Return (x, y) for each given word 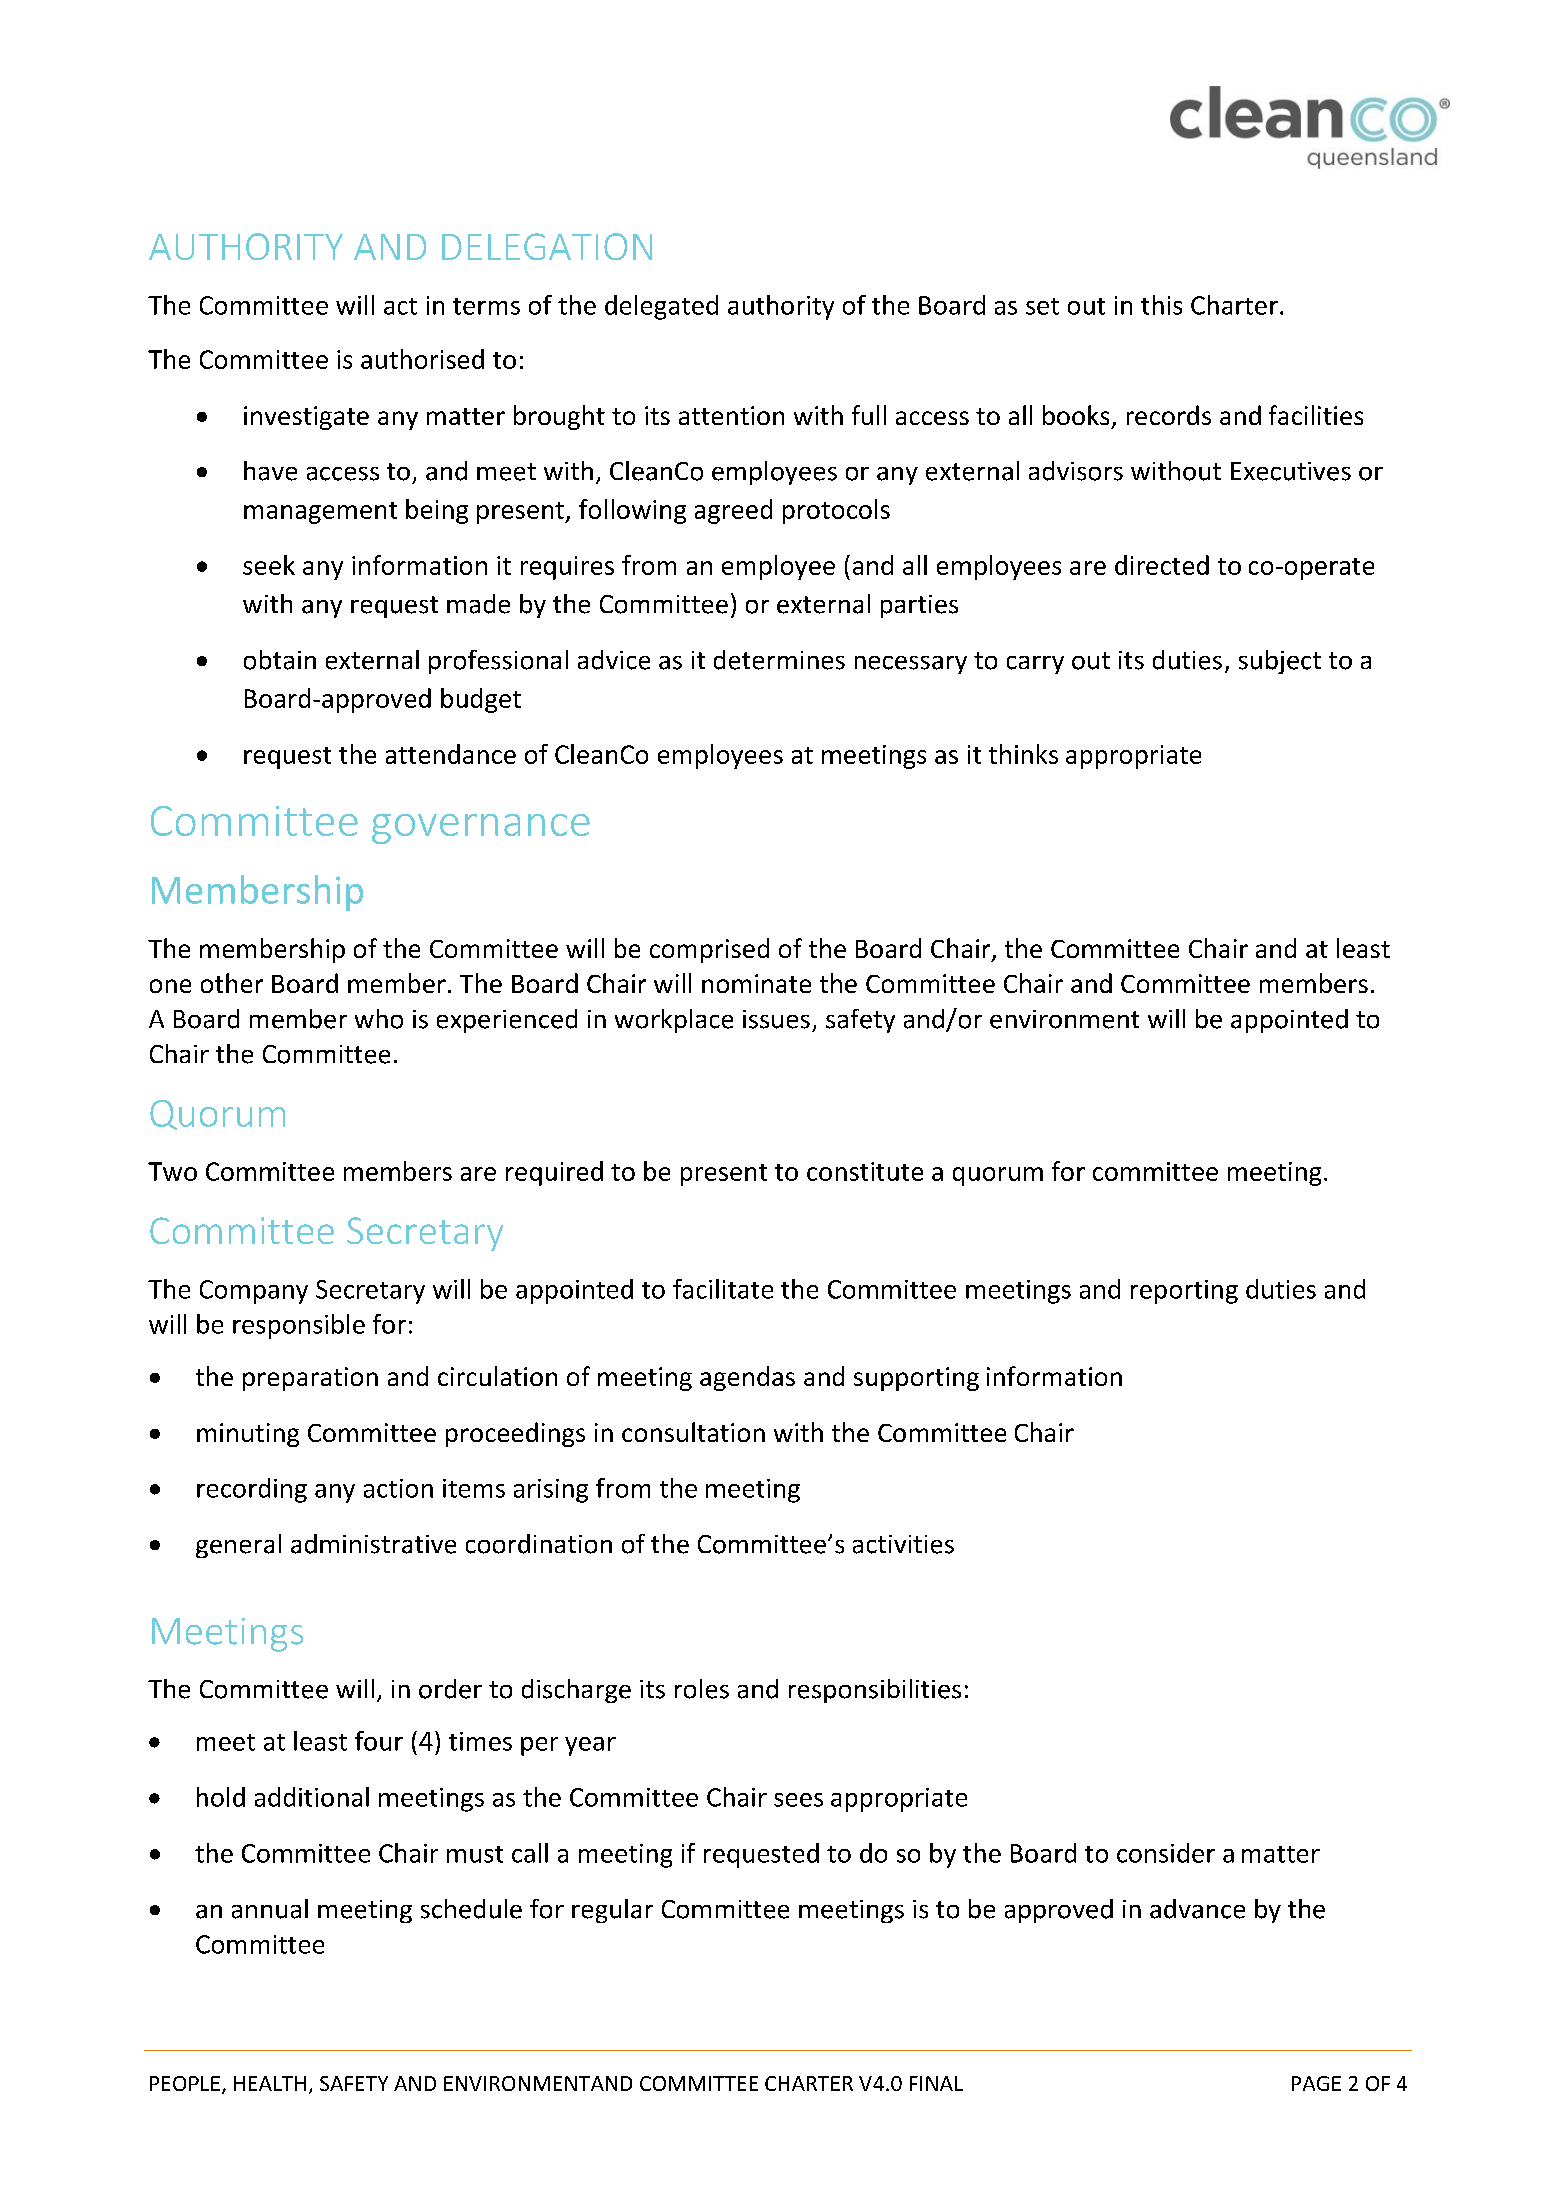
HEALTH (270, 2083)
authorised (422, 359)
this (1161, 305)
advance (1197, 1909)
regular (612, 1911)
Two (172, 1171)
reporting (1184, 1292)
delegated (661, 307)
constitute (865, 1171)
